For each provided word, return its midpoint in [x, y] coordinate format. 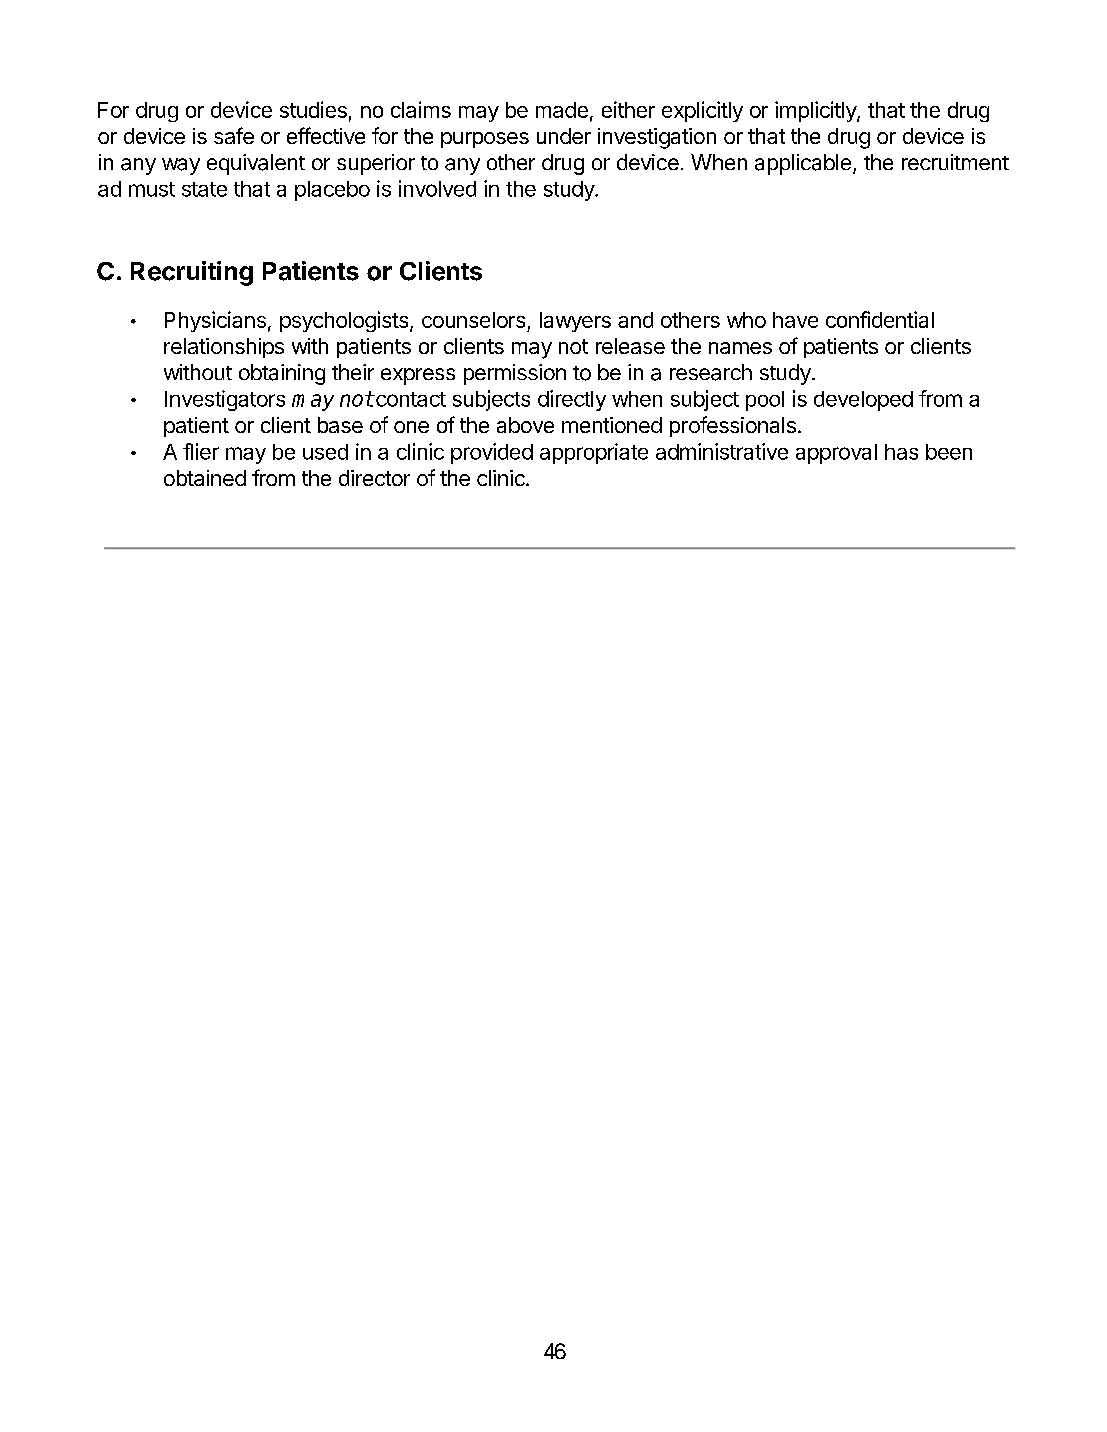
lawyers [575, 322]
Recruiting [192, 273]
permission [515, 374]
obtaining [282, 374]
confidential [880, 319]
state [204, 189]
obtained [205, 478]
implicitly [816, 111]
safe [234, 135]
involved [437, 188]
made [562, 110]
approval [836, 454]
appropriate [594, 453]
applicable [803, 164]
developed [863, 401]
